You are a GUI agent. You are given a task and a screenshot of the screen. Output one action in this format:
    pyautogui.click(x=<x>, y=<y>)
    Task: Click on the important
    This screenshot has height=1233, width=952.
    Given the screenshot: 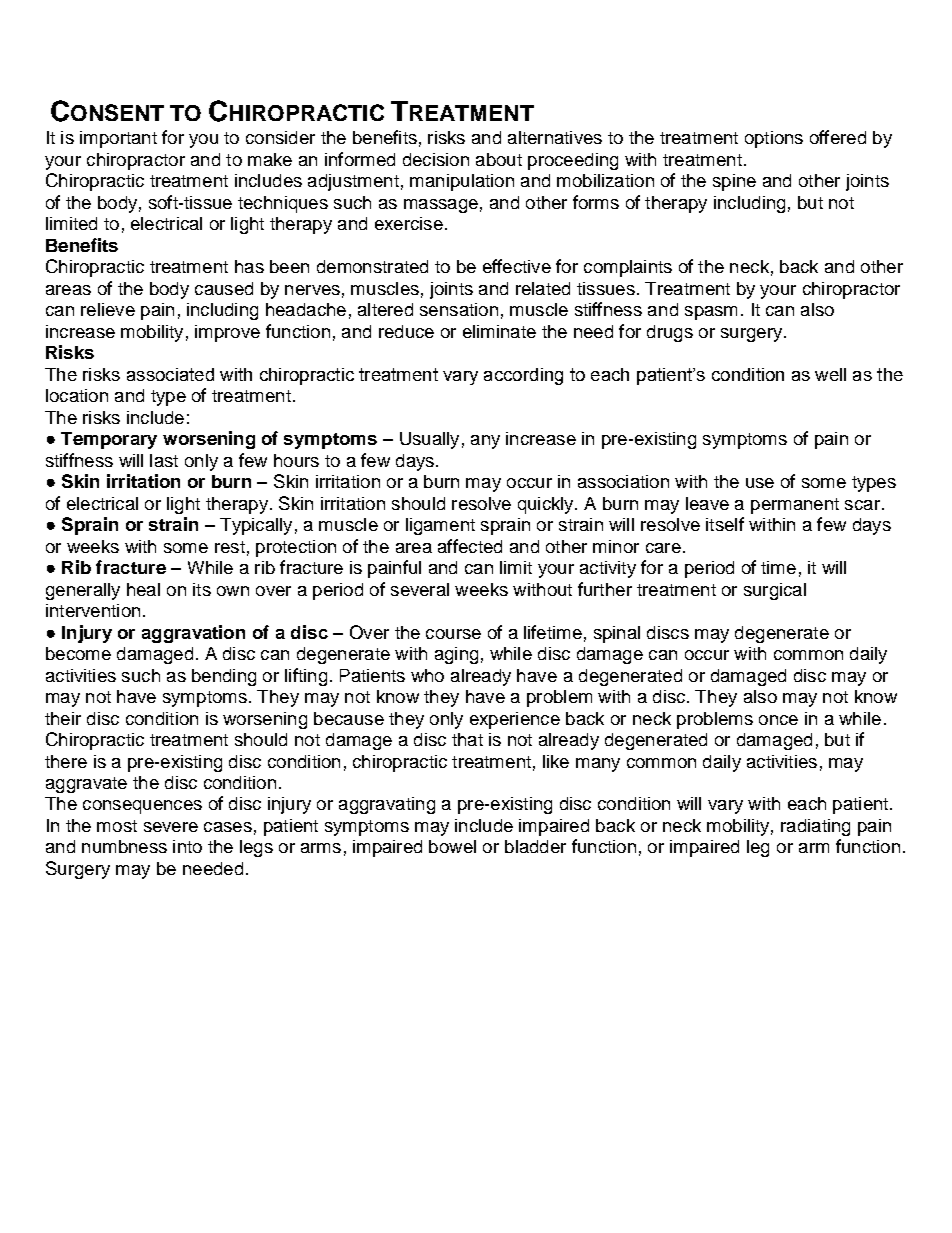 What is the action you would take?
    pyautogui.click(x=118, y=139)
